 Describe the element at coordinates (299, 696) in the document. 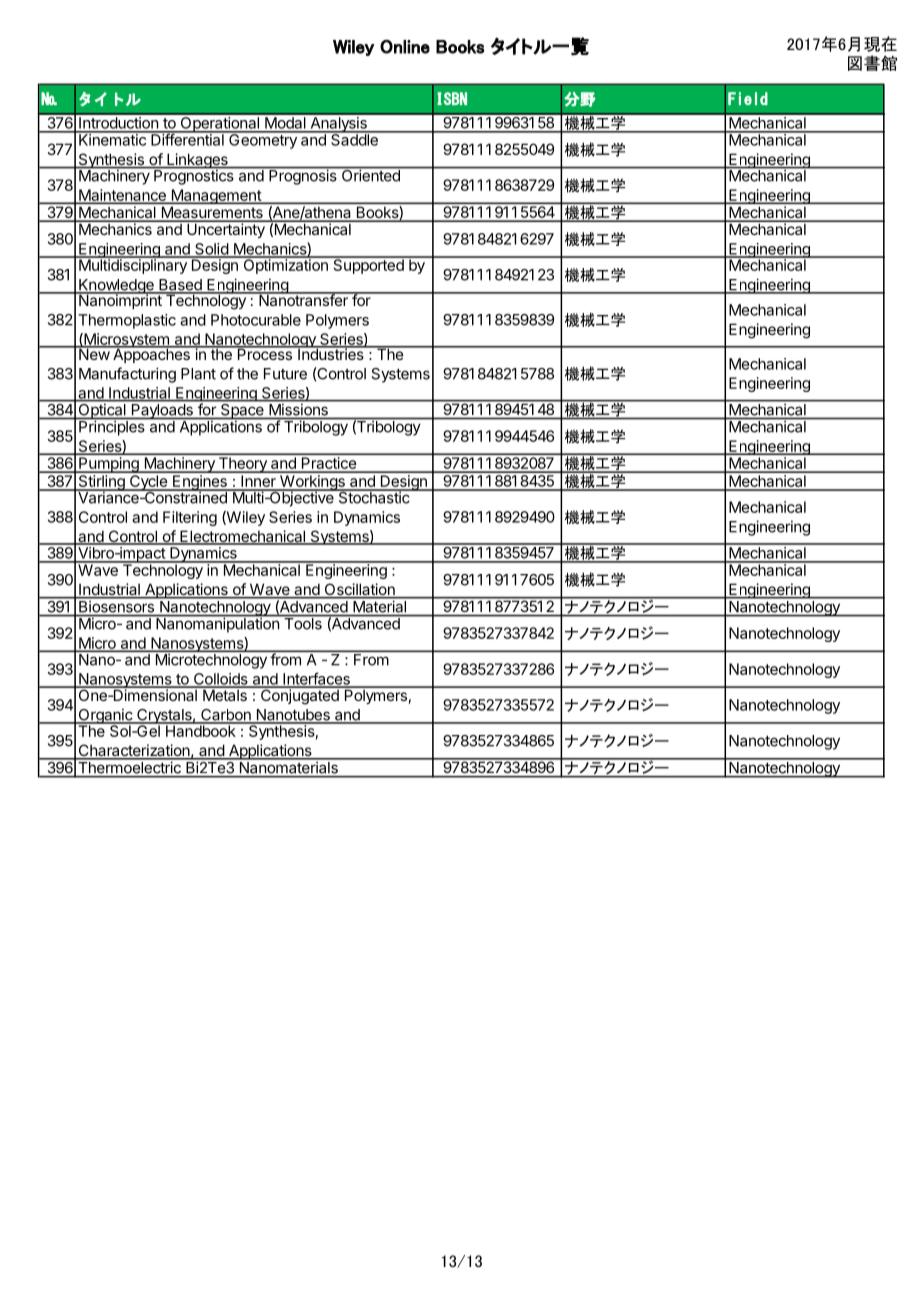

I see `Conjugated` at that location.
